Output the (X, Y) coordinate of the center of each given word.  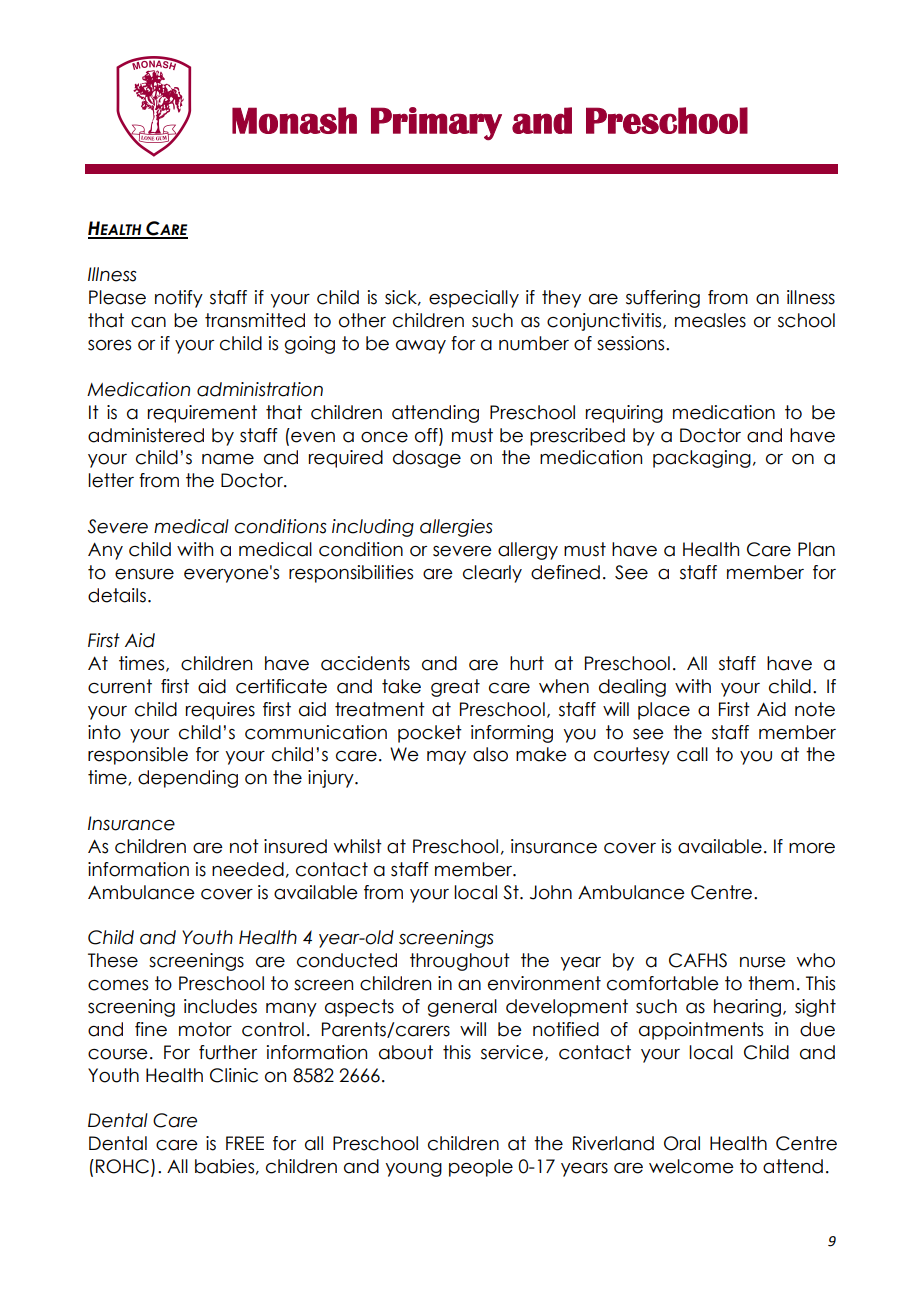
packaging (702, 459)
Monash (294, 120)
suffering (663, 299)
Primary (436, 123)
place (664, 711)
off (427, 435)
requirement (202, 414)
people (481, 1168)
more (812, 848)
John (551, 892)
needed (248, 869)
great (455, 688)
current (120, 686)
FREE (245, 1143)
